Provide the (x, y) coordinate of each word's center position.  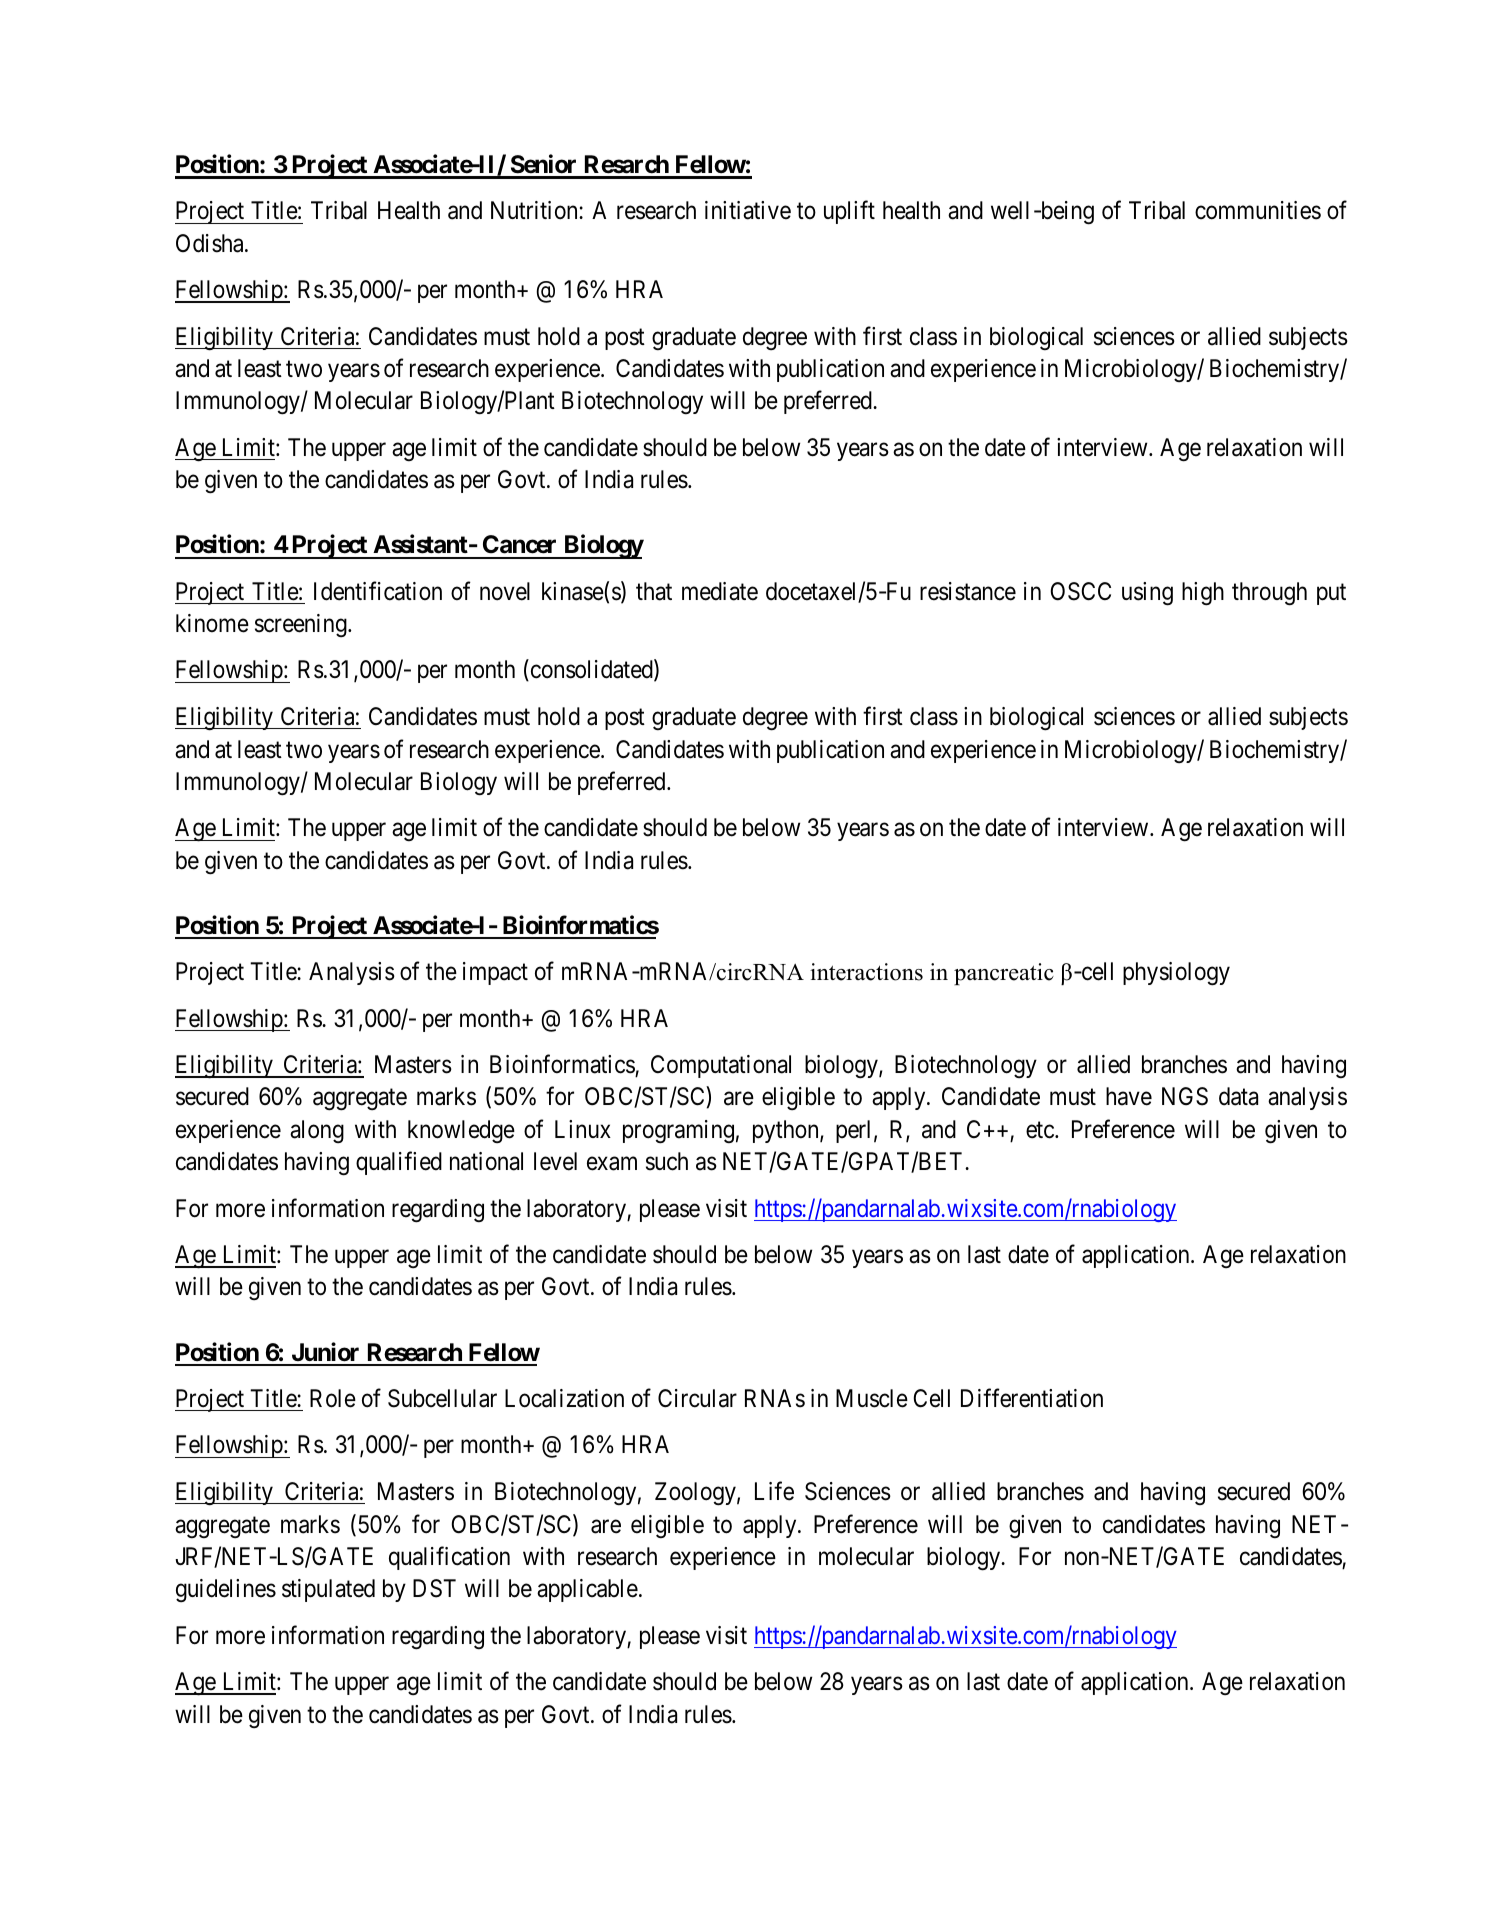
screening (302, 625)
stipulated (328, 1590)
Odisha (211, 243)
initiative (748, 210)
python (787, 1131)
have (1129, 1096)
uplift (849, 212)
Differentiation (1032, 1398)
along (317, 1131)
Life (774, 1491)
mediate (720, 591)
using (1147, 594)
